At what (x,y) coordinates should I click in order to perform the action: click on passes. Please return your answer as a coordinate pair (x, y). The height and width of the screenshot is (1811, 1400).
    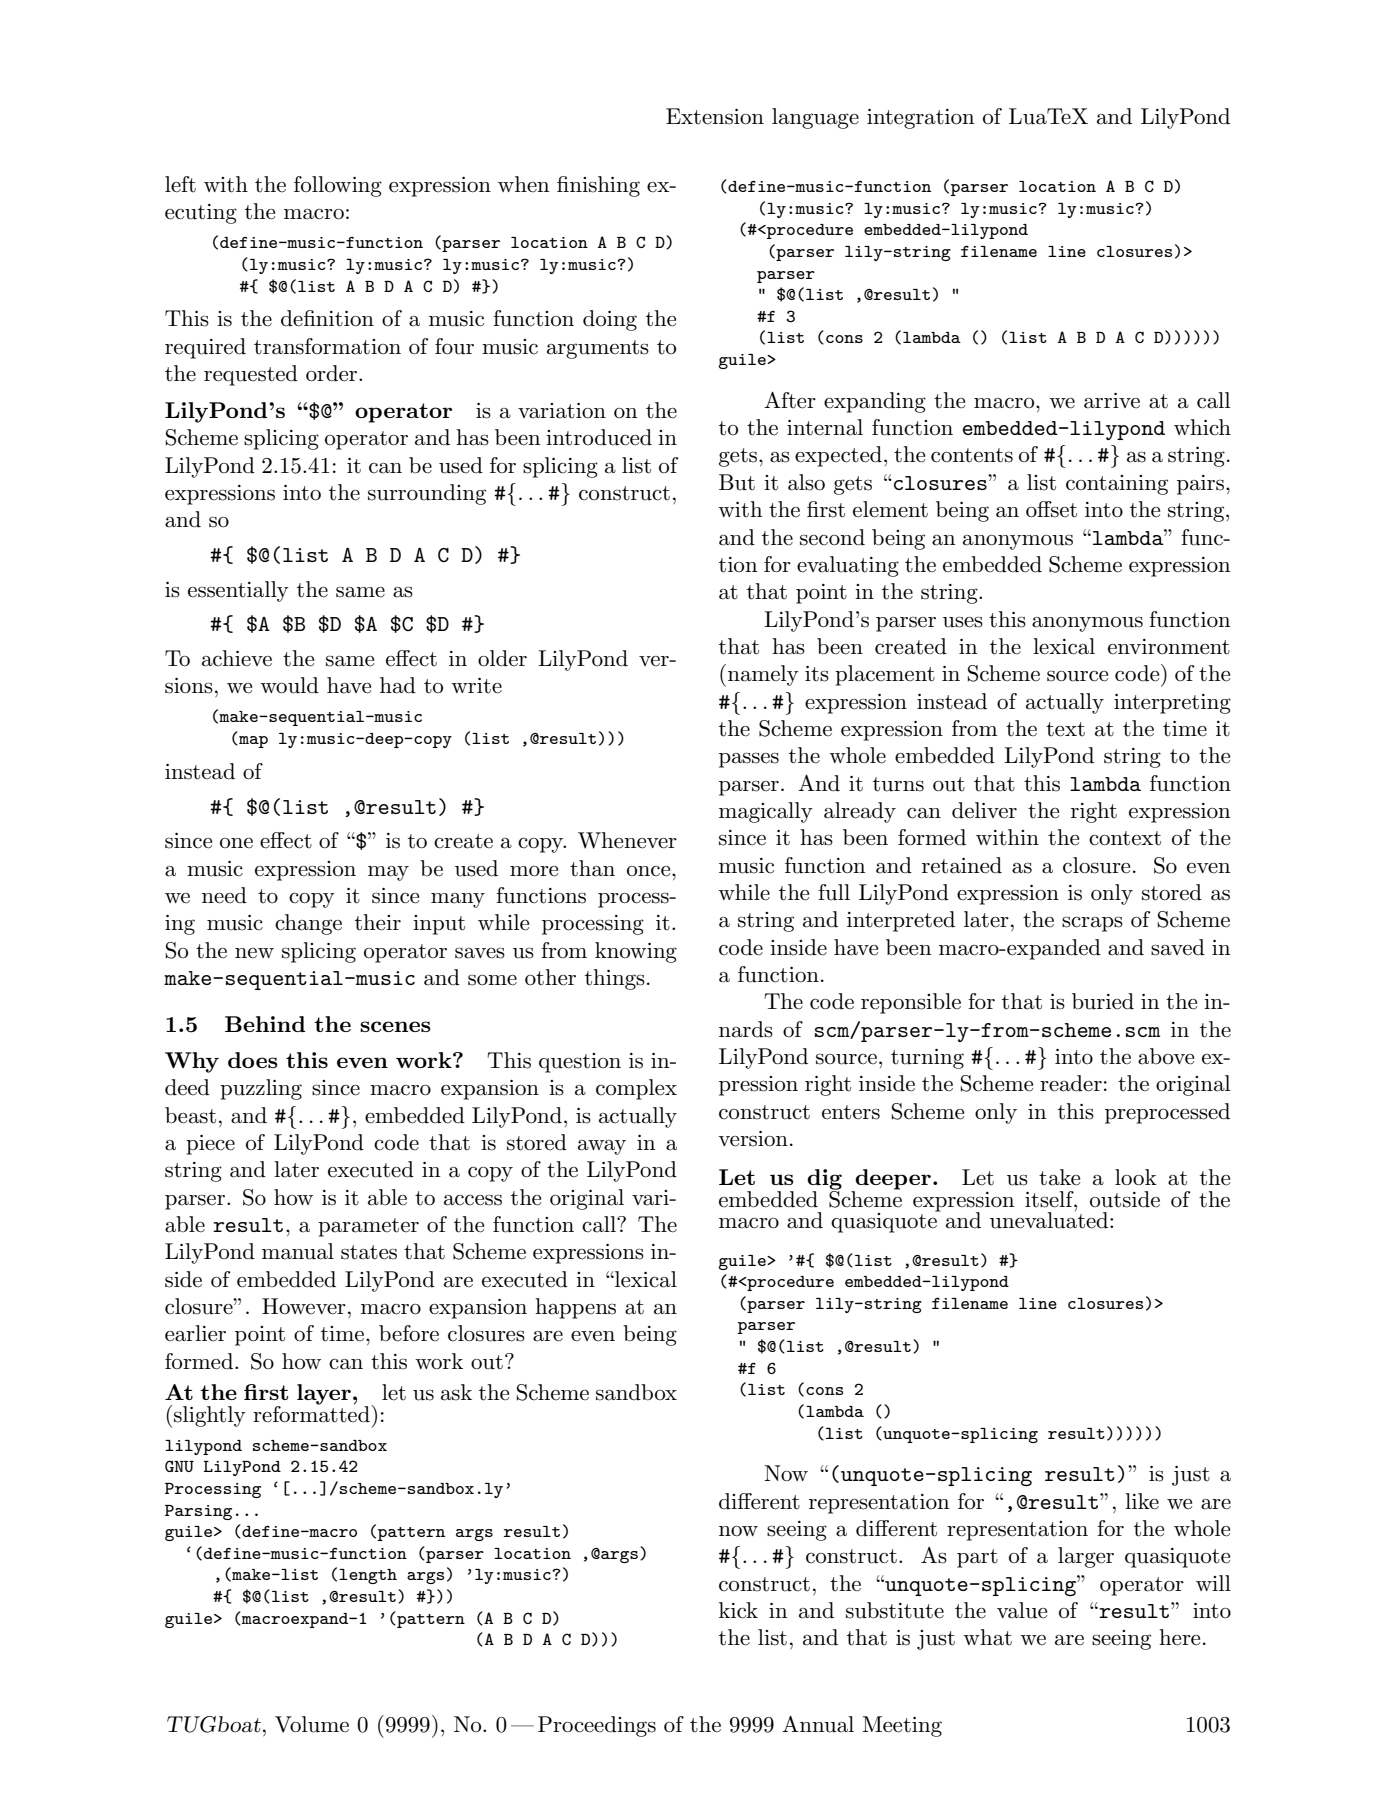
    Looking at the image, I should click on (749, 760).
